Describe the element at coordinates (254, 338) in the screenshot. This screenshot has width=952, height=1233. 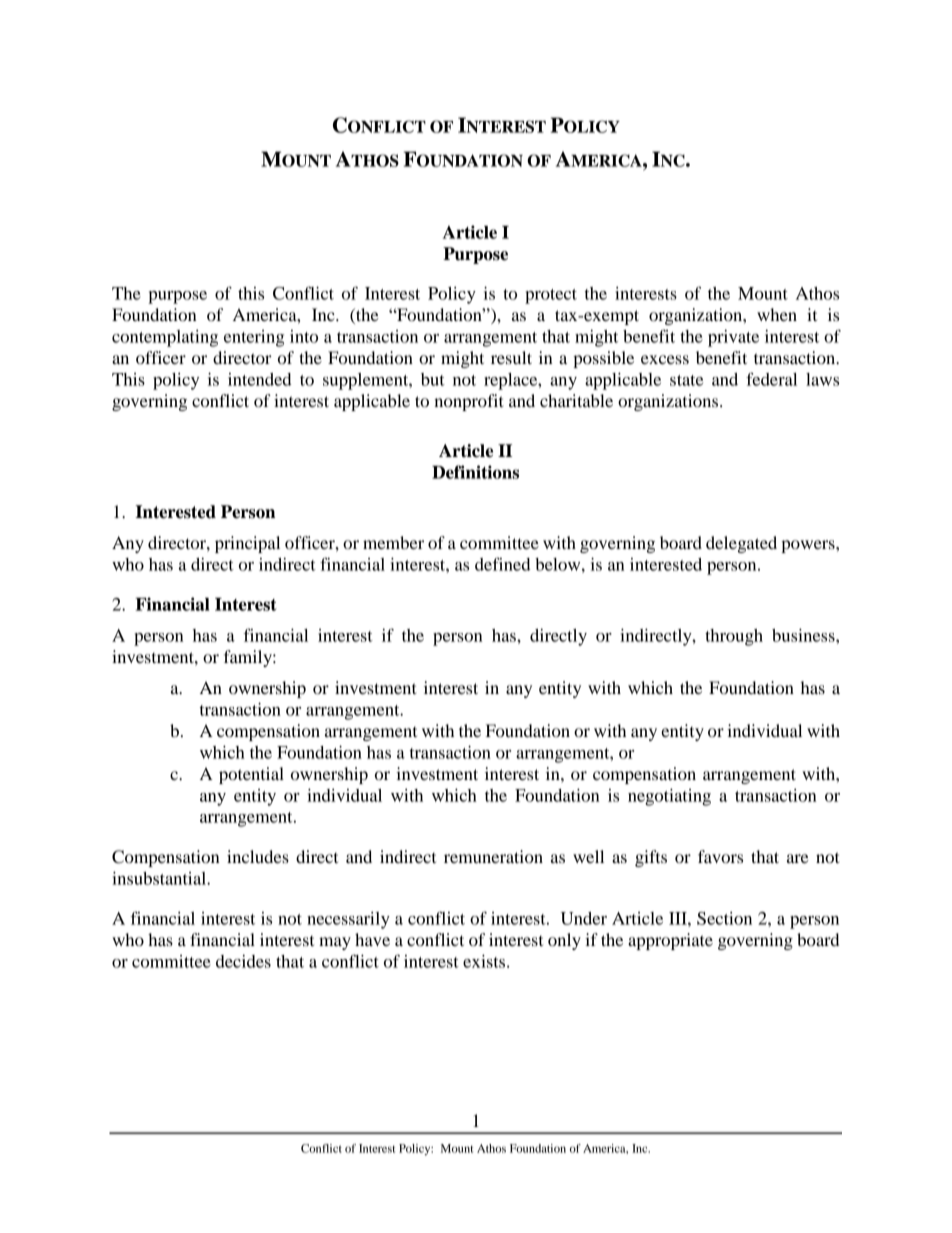
I see `entering` at that location.
